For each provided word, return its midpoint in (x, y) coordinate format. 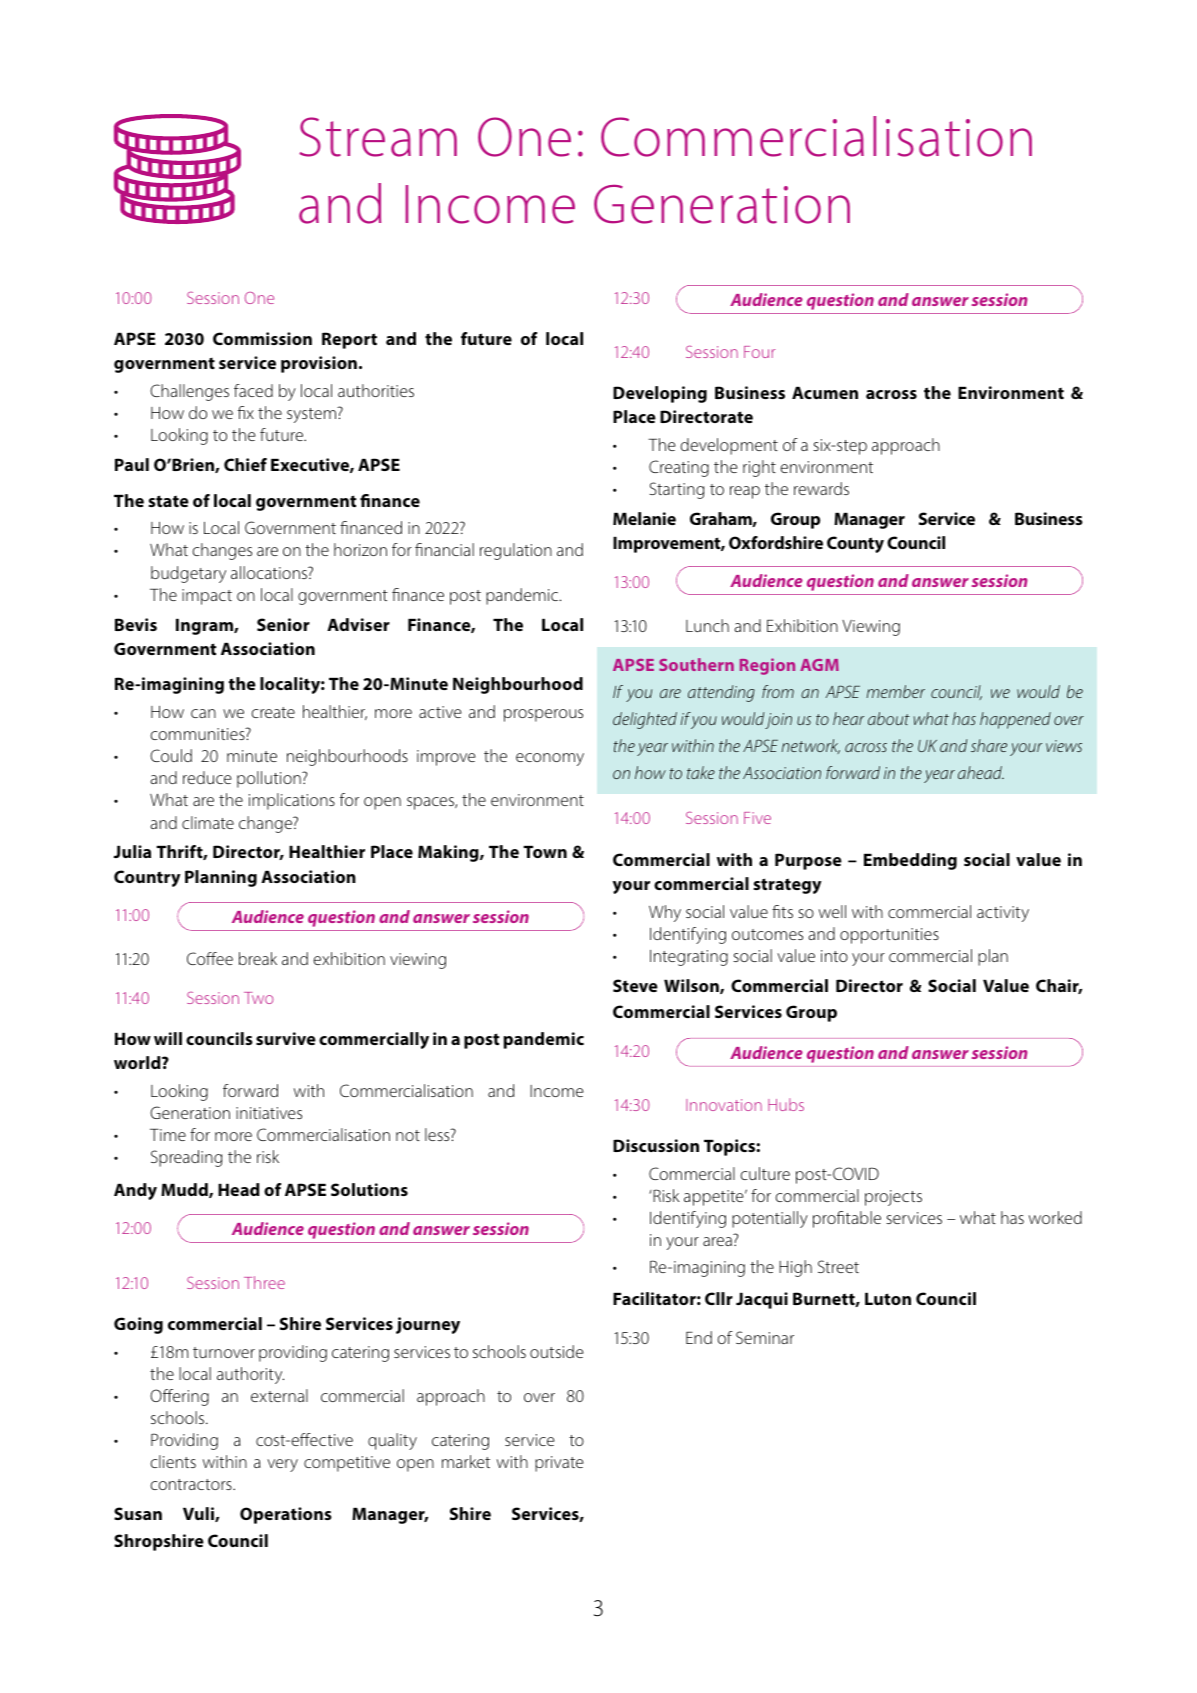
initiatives (269, 1113)
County (855, 544)
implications (292, 801)
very (282, 1465)
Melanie (644, 518)
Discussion (656, 1145)
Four (759, 352)
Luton (888, 1299)
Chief (245, 464)
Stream (378, 137)
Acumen (825, 393)
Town (545, 852)
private (559, 1464)
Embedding (910, 861)
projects (893, 1198)
